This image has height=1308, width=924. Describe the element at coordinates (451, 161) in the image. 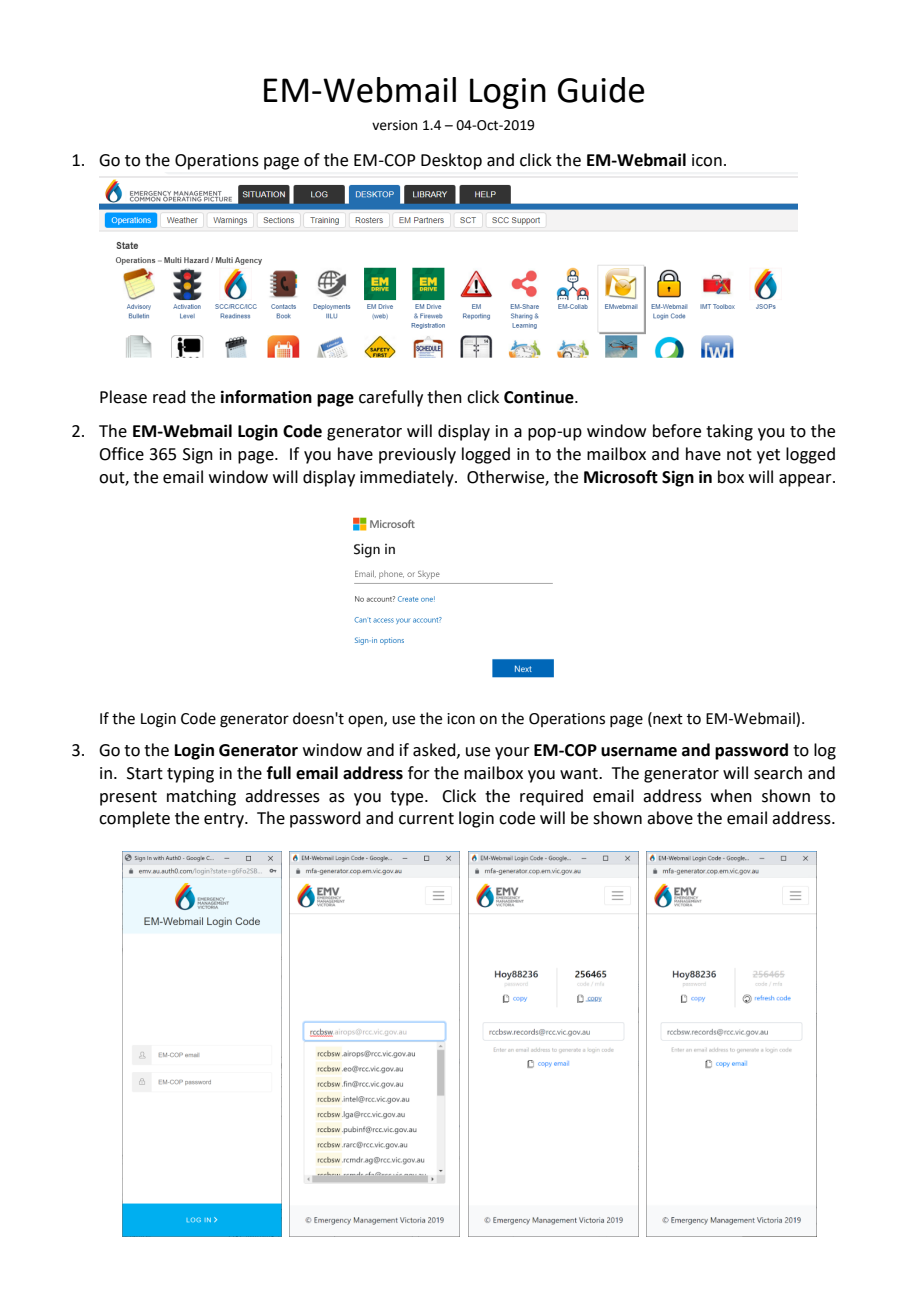

I see `Desktop` at that location.
